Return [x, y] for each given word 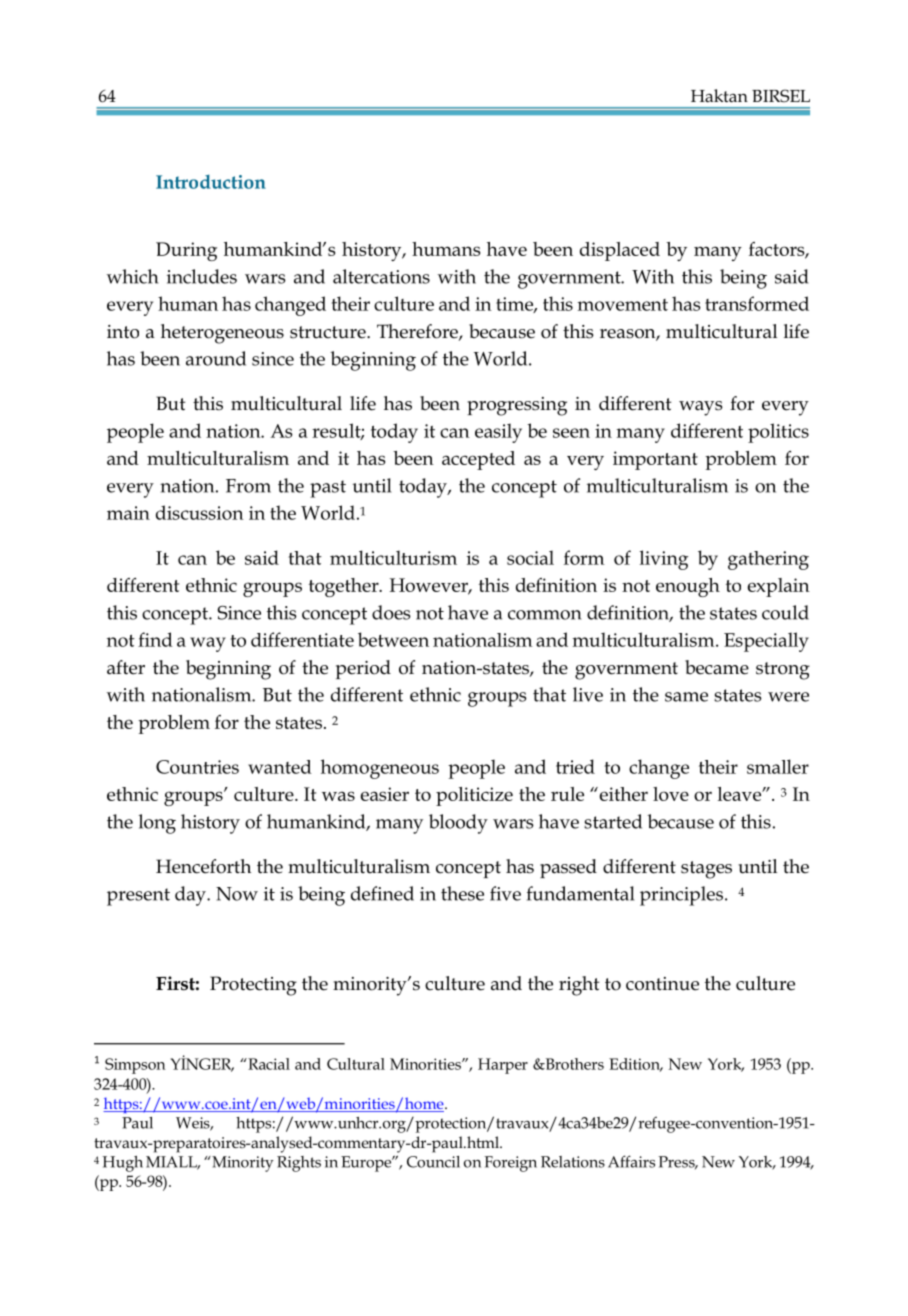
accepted [478, 460]
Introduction [211, 182]
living [664, 560]
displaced [620, 251]
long [157, 824]
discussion [200, 512]
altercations [381, 276]
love [671, 794]
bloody [458, 824]
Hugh [122, 1164]
